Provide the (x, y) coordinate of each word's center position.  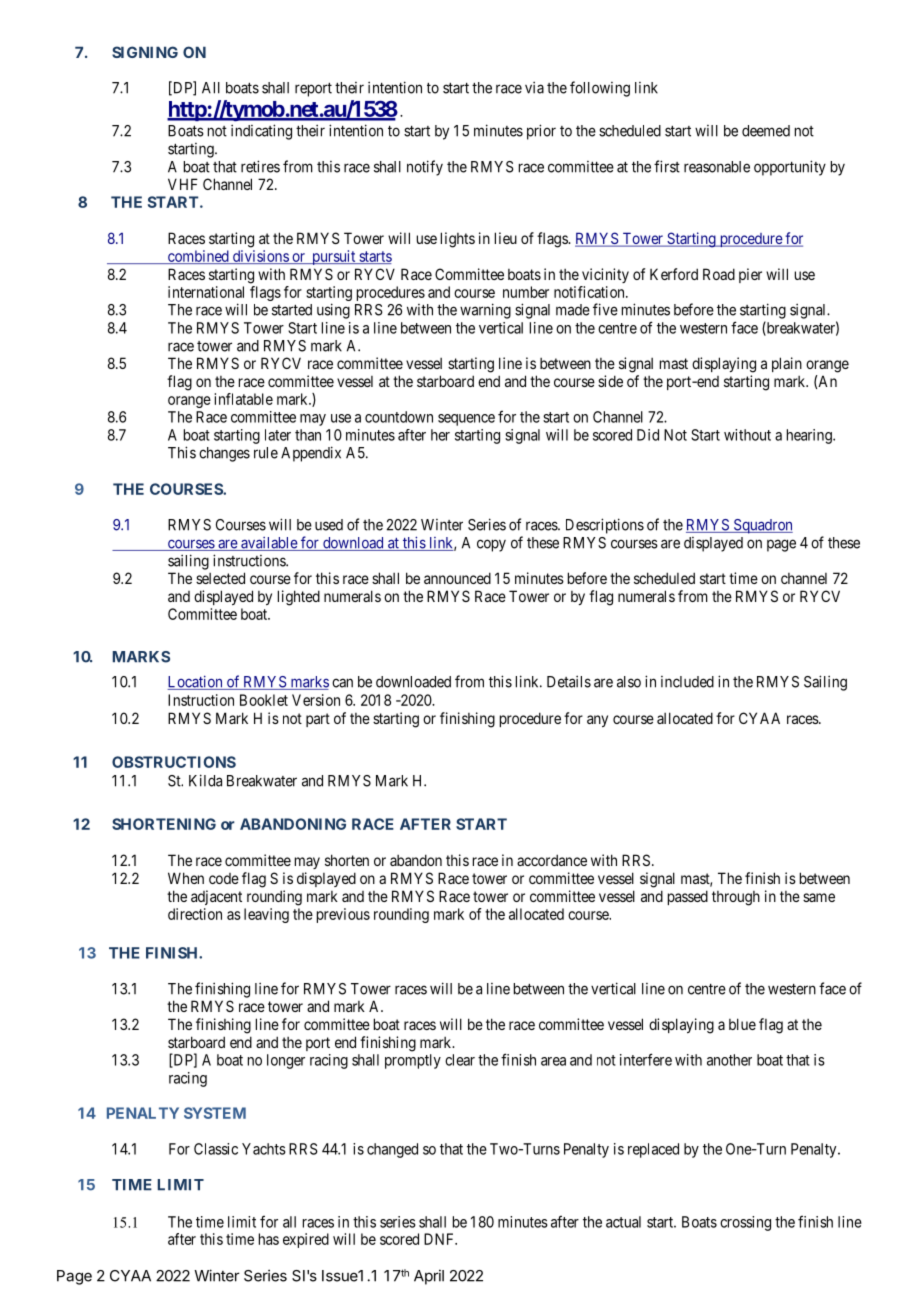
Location (196, 682)
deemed (766, 131)
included (687, 682)
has (269, 1239)
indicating (261, 132)
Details (569, 681)
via (534, 87)
